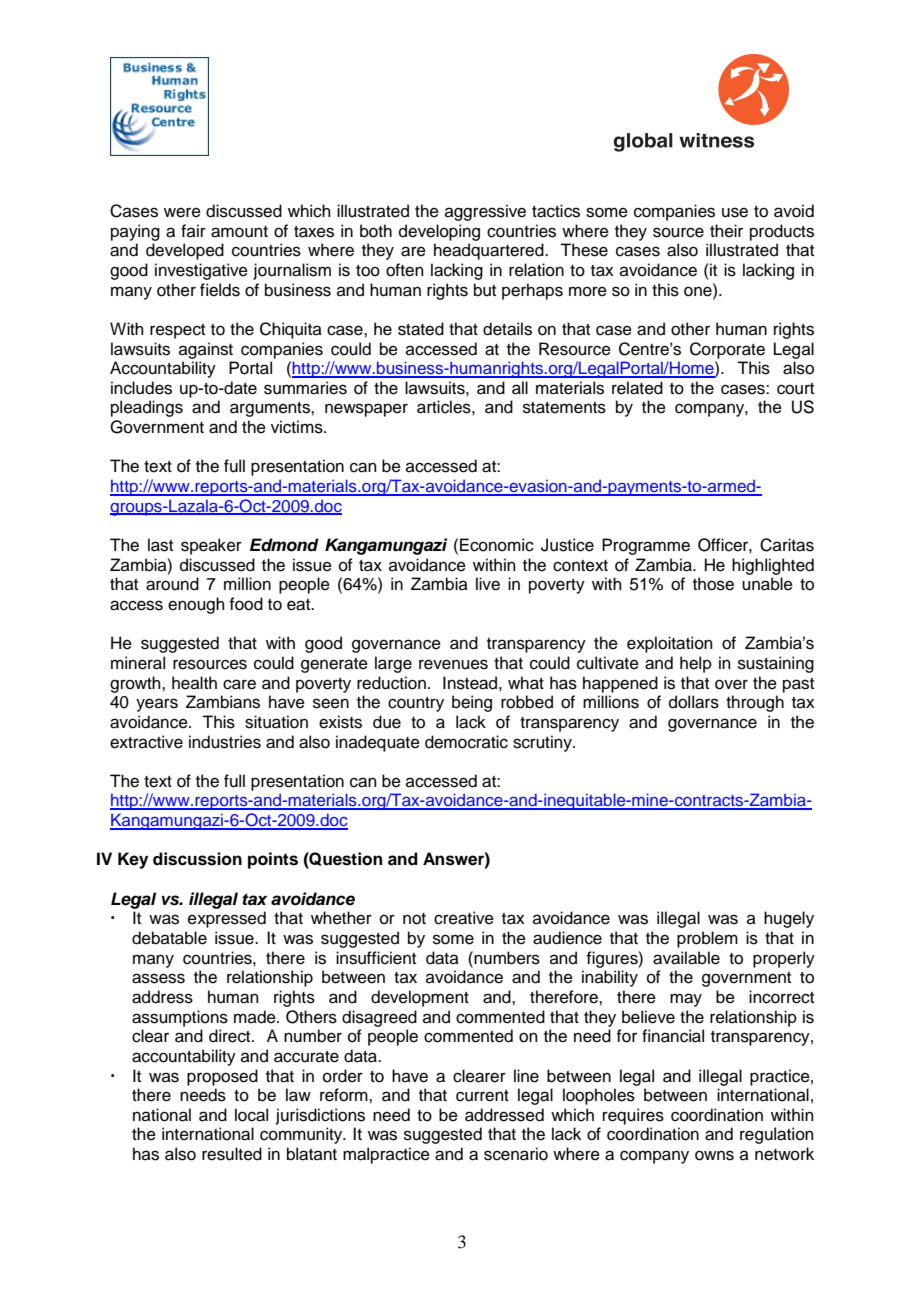 The image size is (924, 1308). I want to click on owns, so click(714, 1155).
